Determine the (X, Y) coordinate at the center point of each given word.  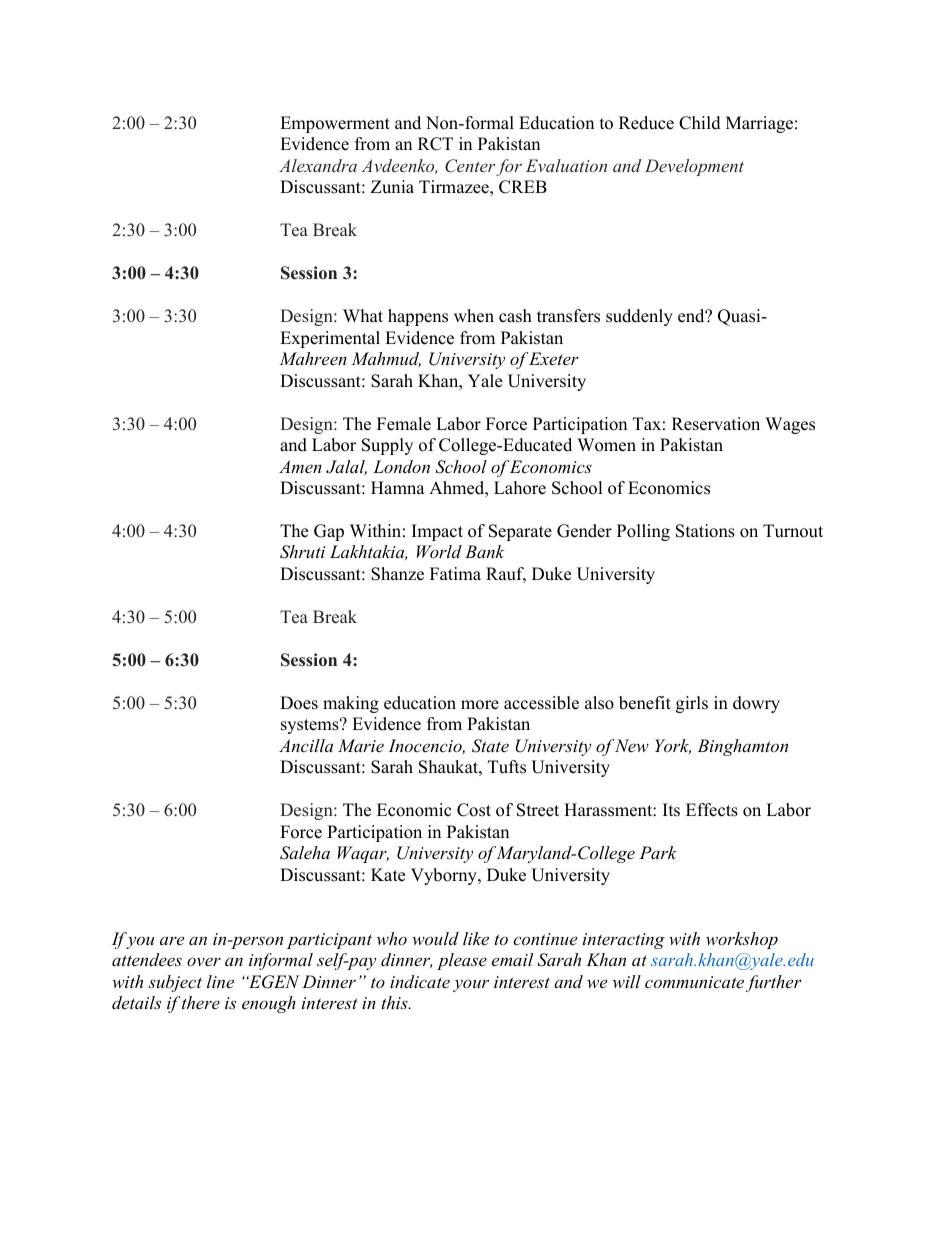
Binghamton (742, 747)
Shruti (302, 552)
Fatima (455, 573)
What (363, 315)
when (474, 316)
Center (470, 166)
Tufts (507, 767)
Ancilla (306, 745)
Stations (705, 531)
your (471, 985)
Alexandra (318, 165)
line (220, 981)
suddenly (639, 317)
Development (694, 167)
